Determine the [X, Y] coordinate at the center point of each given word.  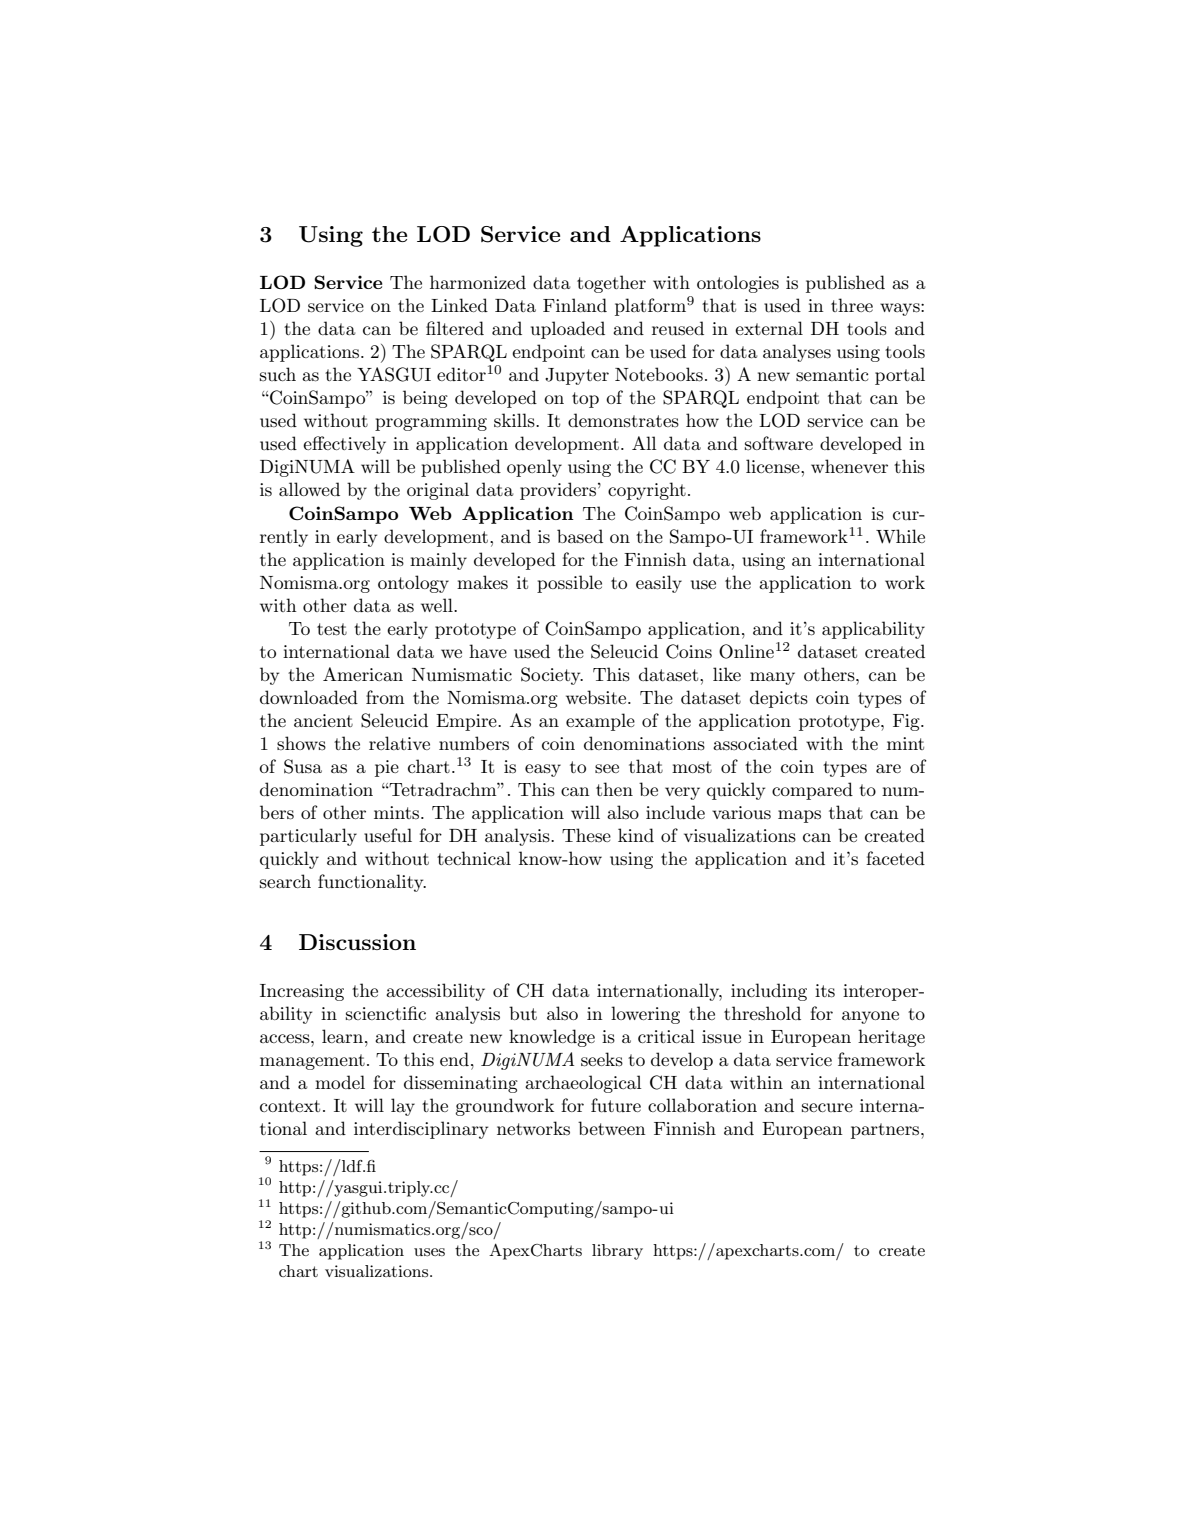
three [852, 305]
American [363, 674]
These [586, 835]
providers [558, 491]
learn [342, 1036]
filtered [455, 328]
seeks [602, 1059]
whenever [849, 466]
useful [388, 835]
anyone [870, 1017]
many [772, 678]
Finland [575, 305]
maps [799, 816]
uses [429, 1252]
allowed [309, 489]
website [597, 697]
